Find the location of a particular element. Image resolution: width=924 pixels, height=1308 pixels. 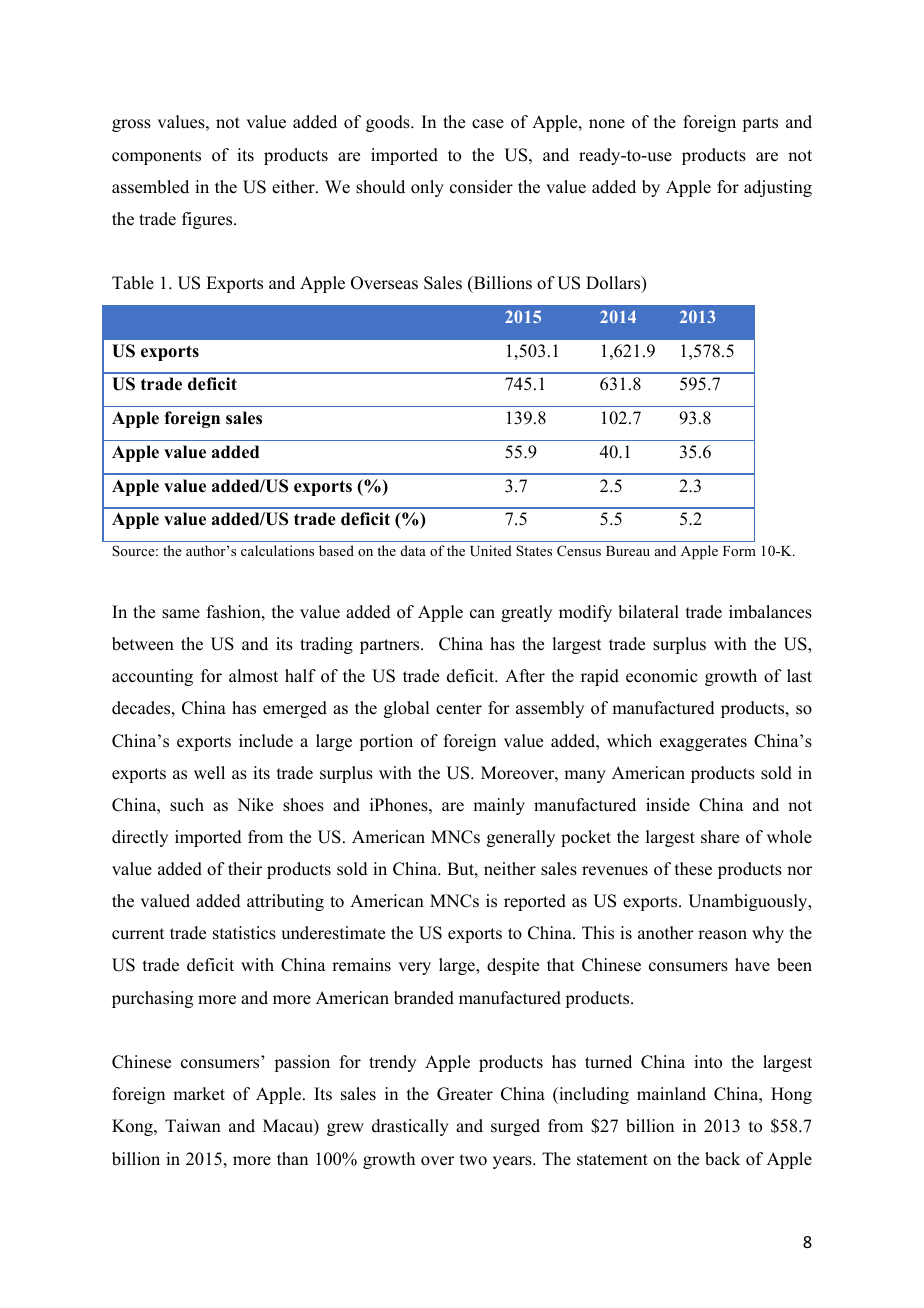

share is located at coordinates (720, 837).
